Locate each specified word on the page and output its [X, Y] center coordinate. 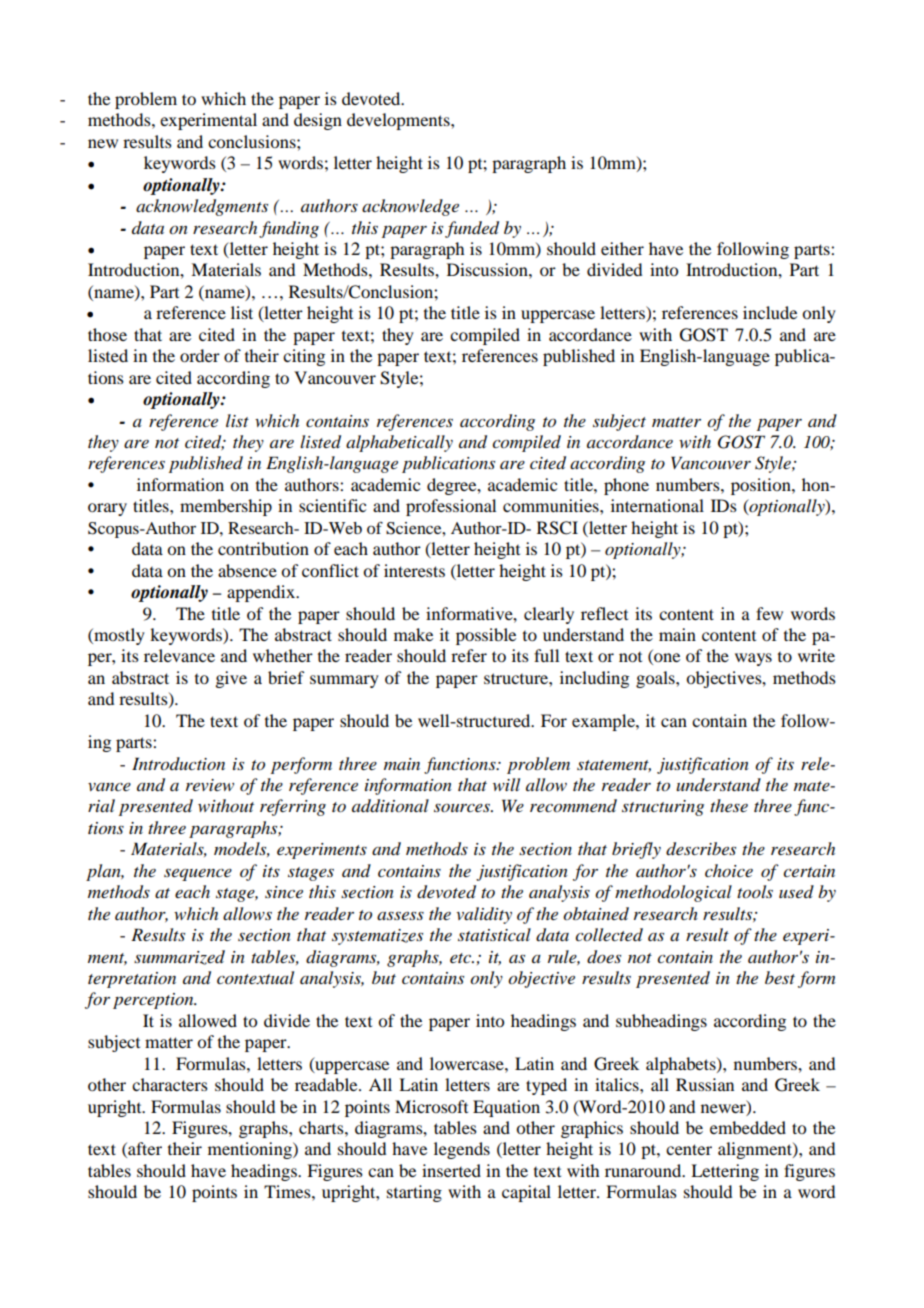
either [622, 248]
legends [462, 1150]
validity [484, 915]
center [689, 1149]
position [762, 486]
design [318, 121]
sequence [198, 874]
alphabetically [399, 443]
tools [755, 892]
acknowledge [410, 207]
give [231, 679]
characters [170, 1084]
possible [486, 636]
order [200, 355]
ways [753, 659]
